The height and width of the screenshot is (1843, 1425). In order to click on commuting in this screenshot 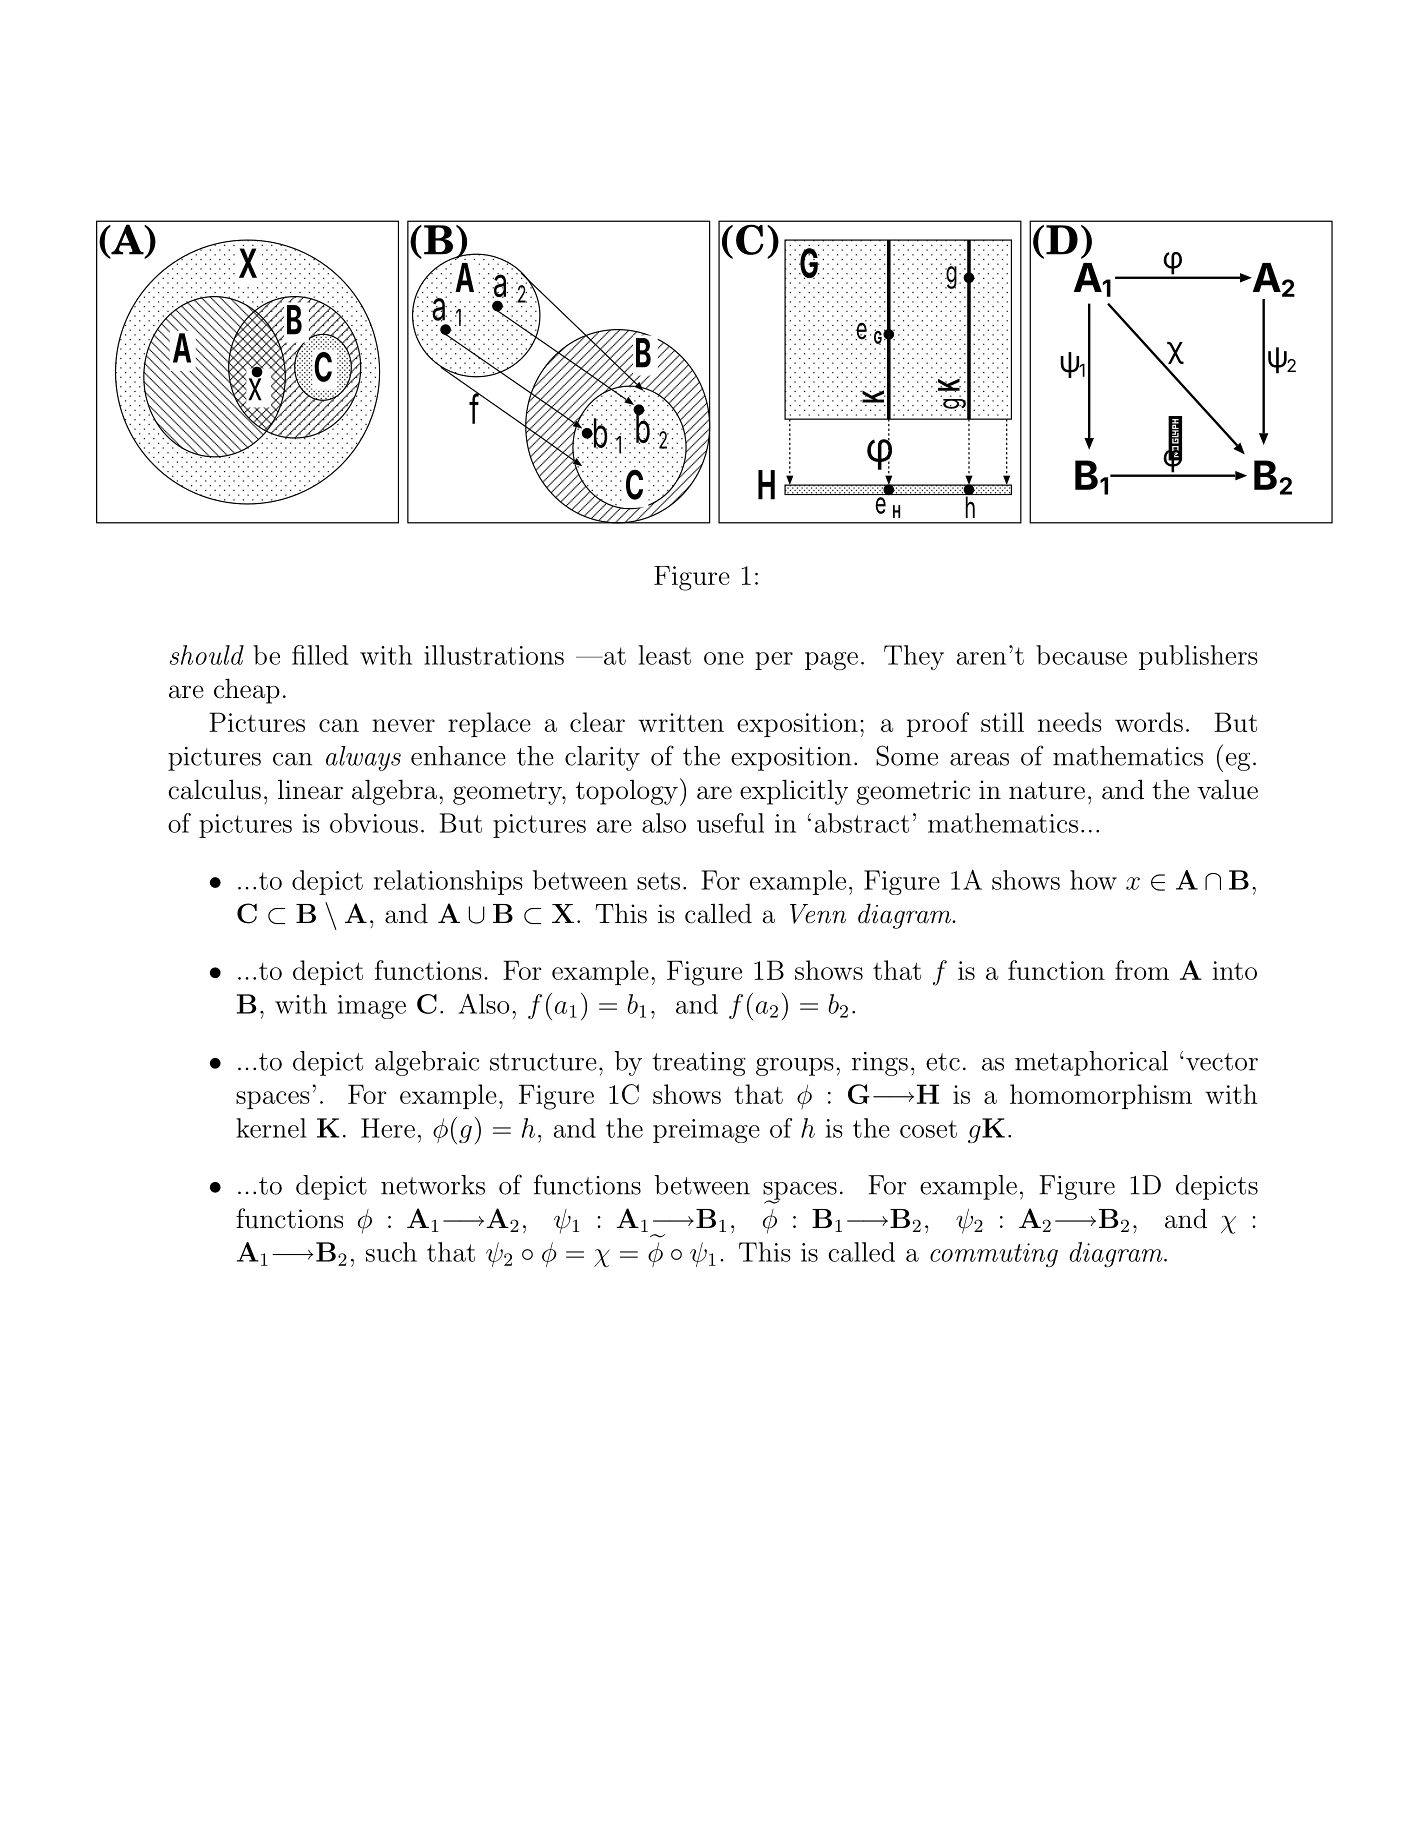, I will do `click(994, 1255)`.
